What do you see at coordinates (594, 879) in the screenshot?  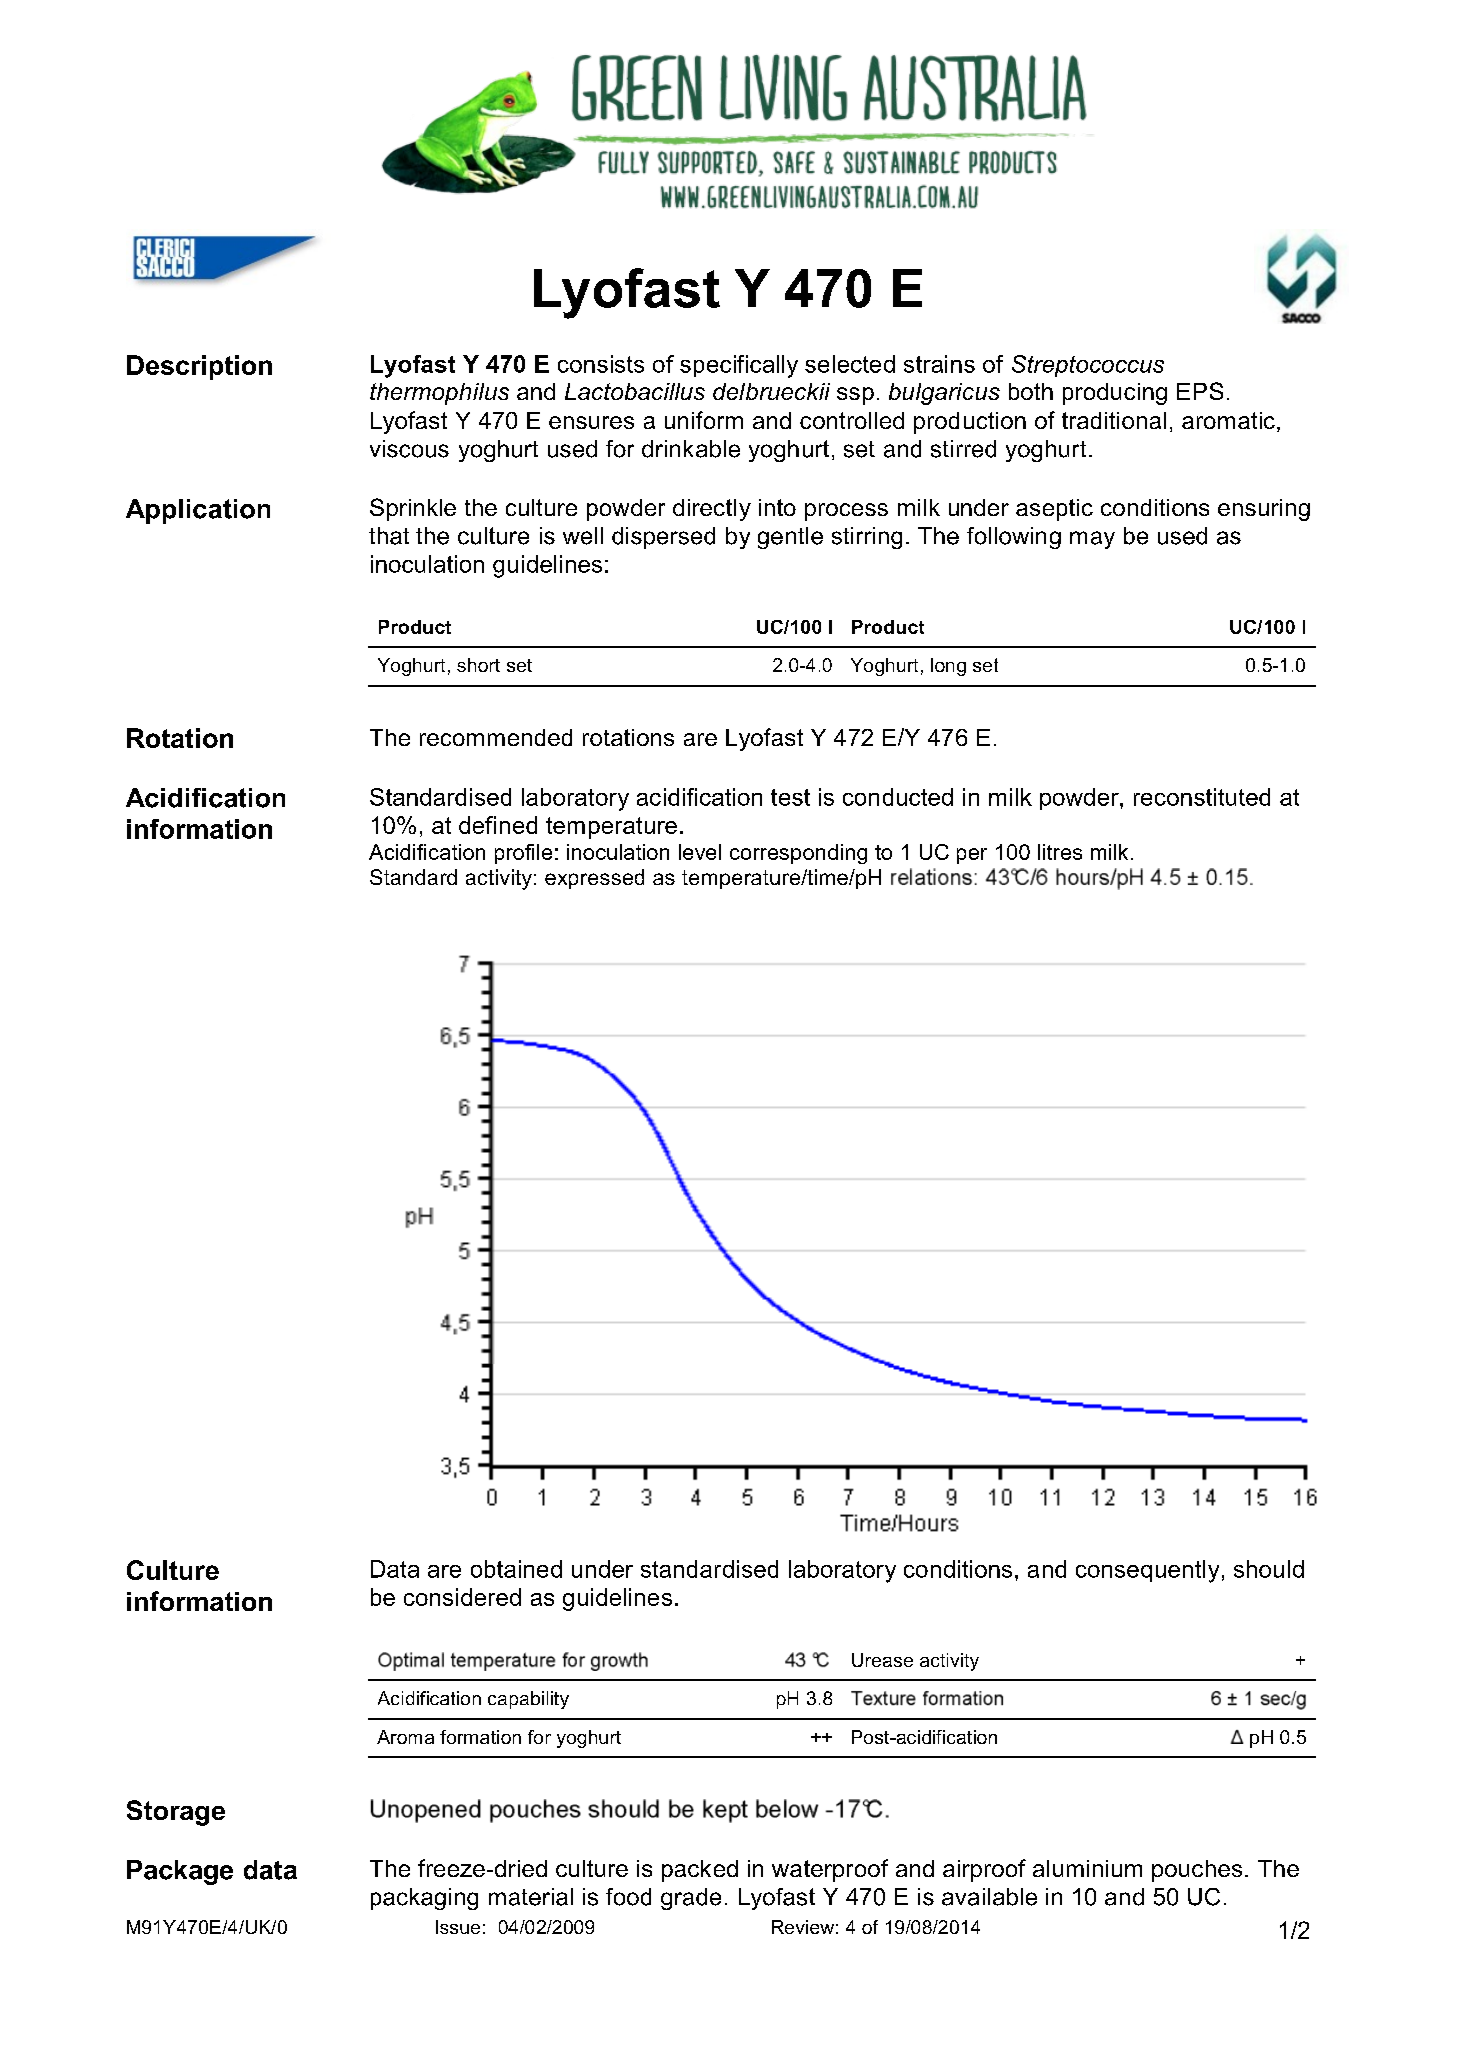 I see `expressed` at bounding box center [594, 879].
